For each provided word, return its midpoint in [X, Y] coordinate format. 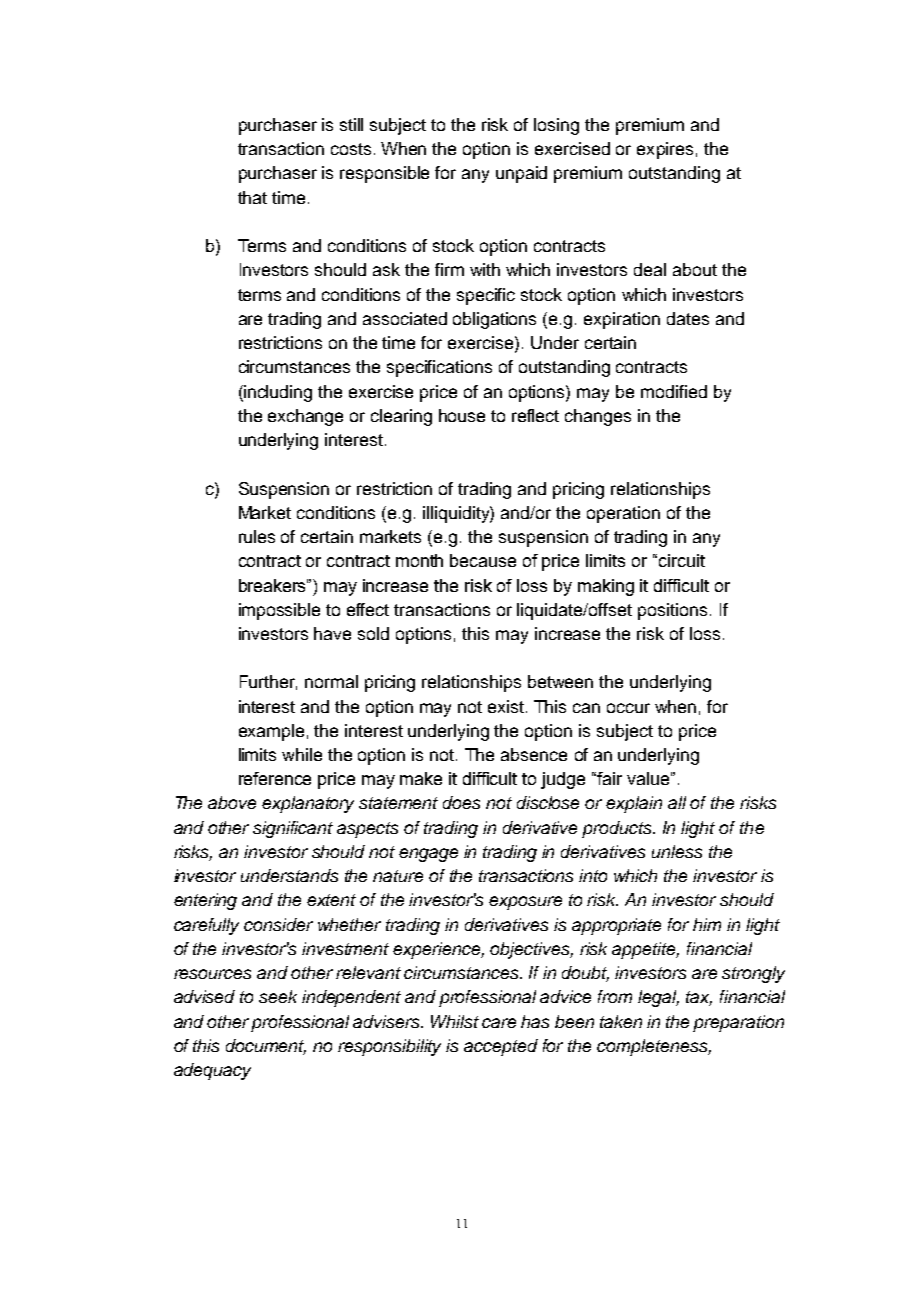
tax [699, 998]
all [677, 802]
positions [672, 611]
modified [674, 391]
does [461, 802]
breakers [273, 585]
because [483, 560]
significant [293, 829]
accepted [501, 1047]
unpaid [521, 174]
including [277, 393]
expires [665, 150]
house [462, 415]
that [252, 197]
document [266, 1046]
